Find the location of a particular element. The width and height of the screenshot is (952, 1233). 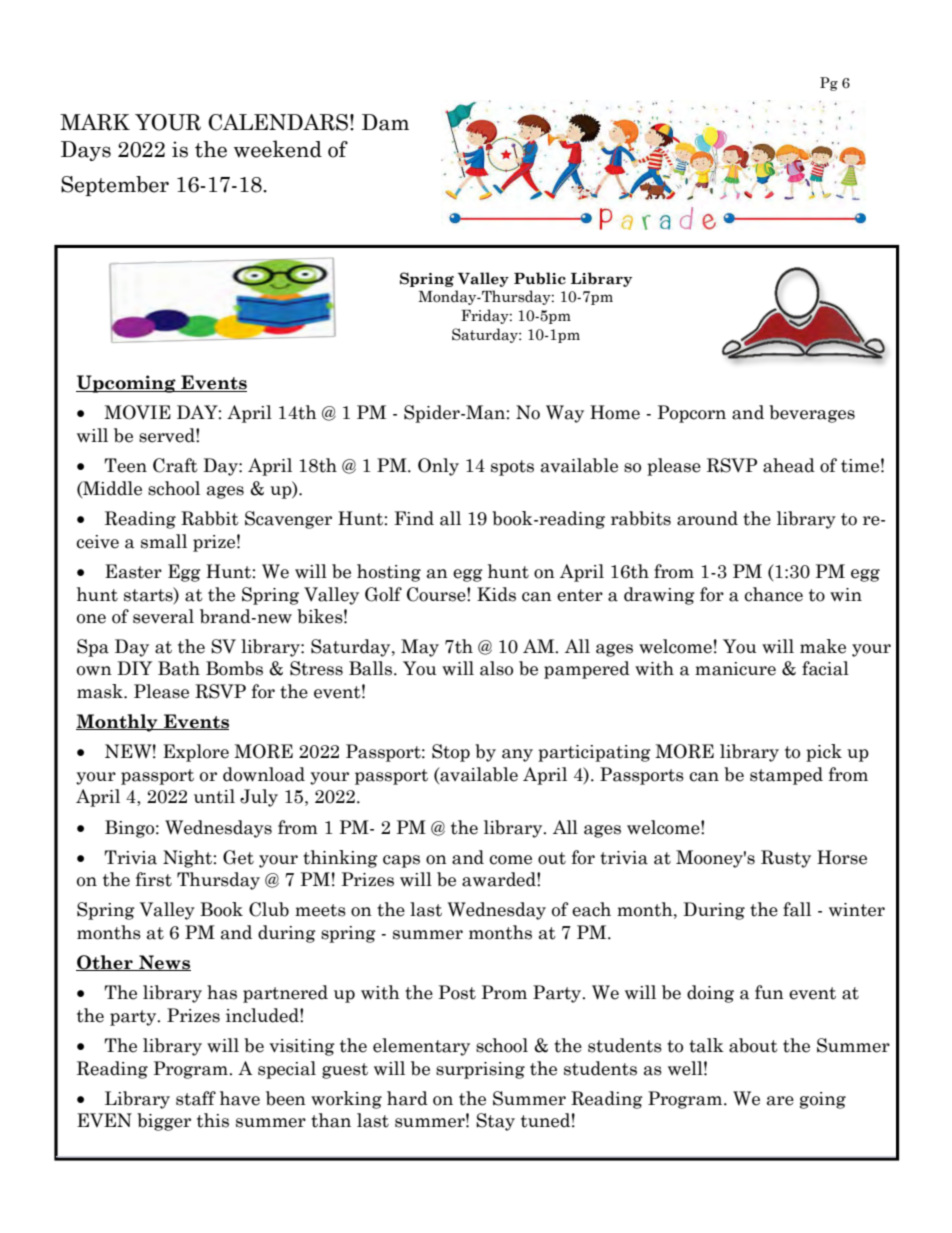

Stop is located at coordinates (451, 753).
